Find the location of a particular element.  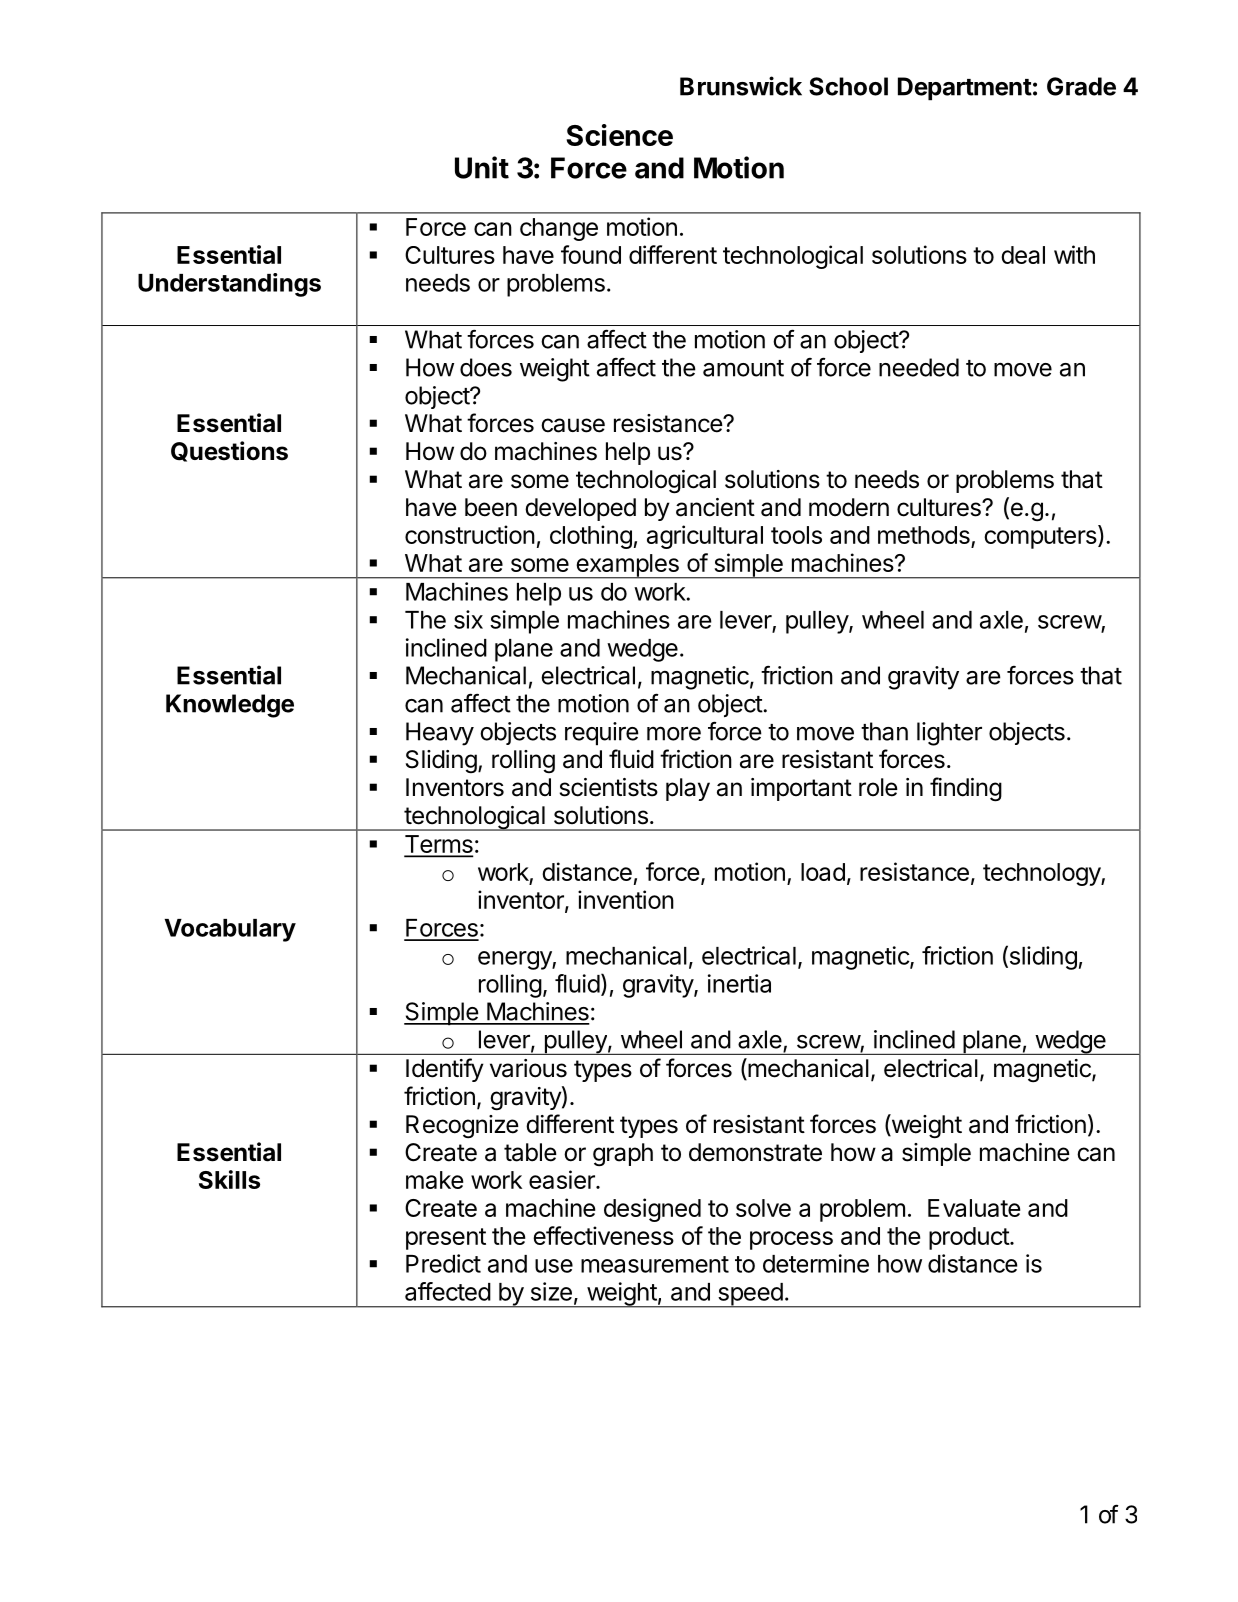

technology is located at coordinates (1042, 874).
